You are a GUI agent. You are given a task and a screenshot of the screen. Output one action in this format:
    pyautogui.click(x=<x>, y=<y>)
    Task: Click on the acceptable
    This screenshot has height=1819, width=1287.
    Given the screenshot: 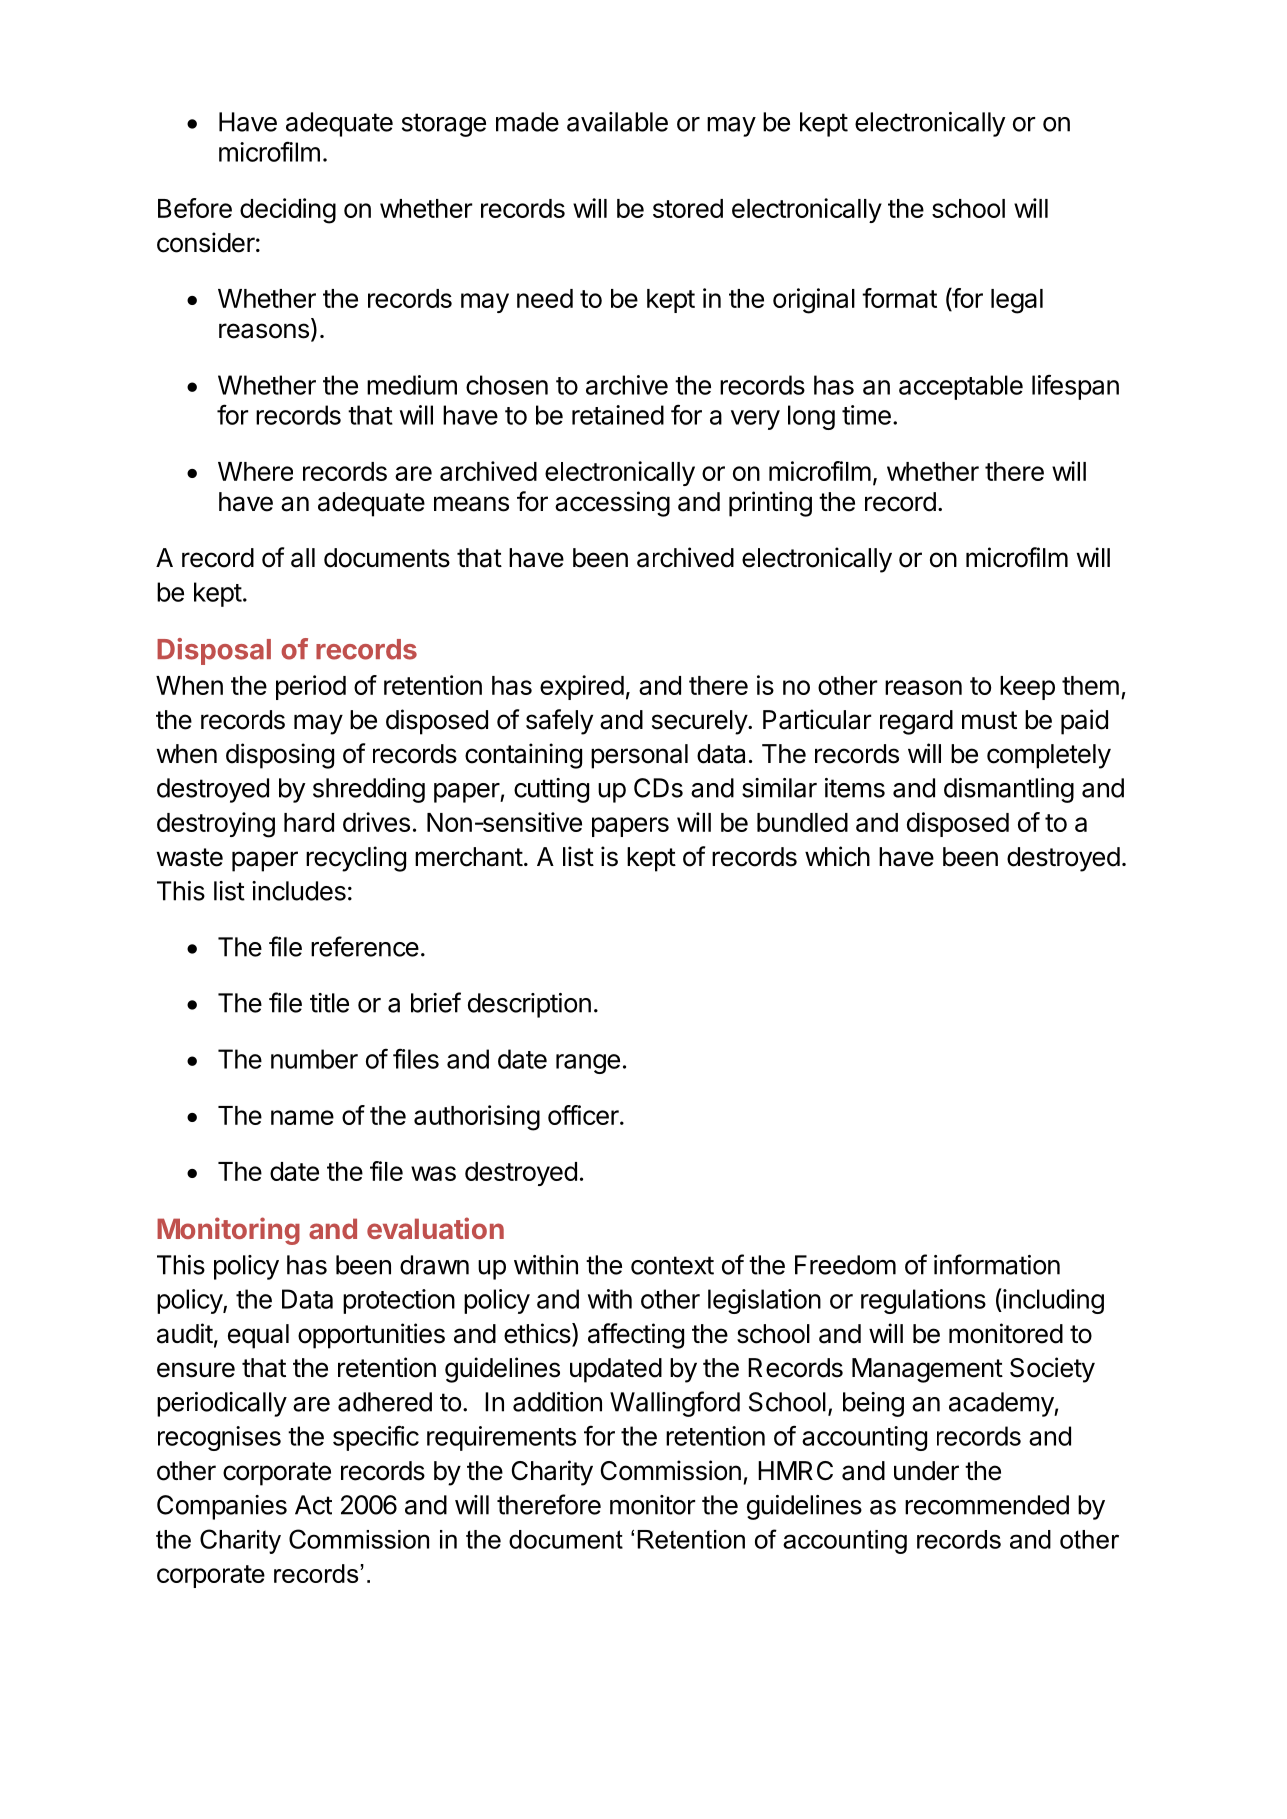 What is the action you would take?
    pyautogui.click(x=961, y=387)
